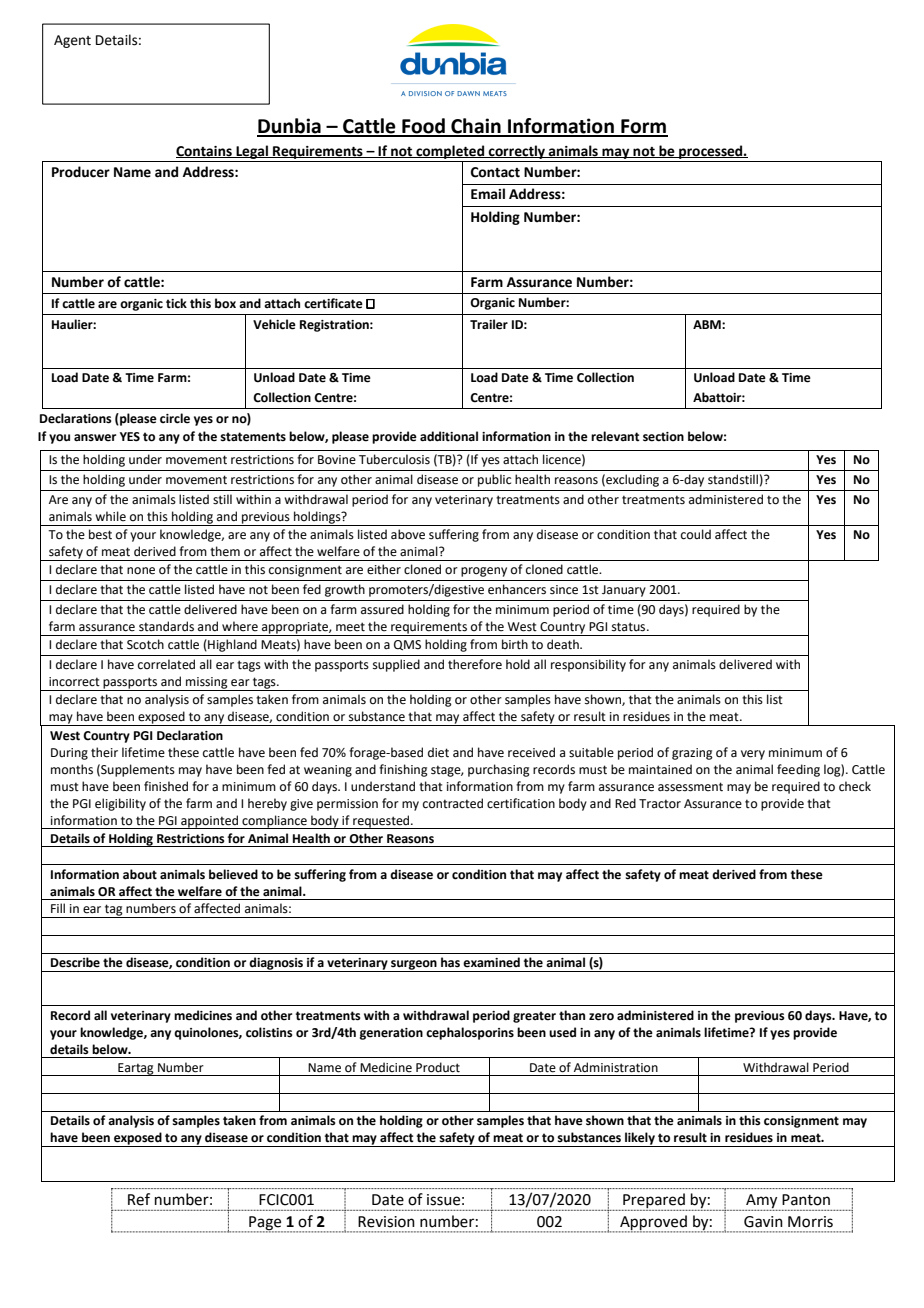 The height and width of the screenshot is (1308, 924). Describe the element at coordinates (696, 534) in the screenshot. I see `could` at that location.
